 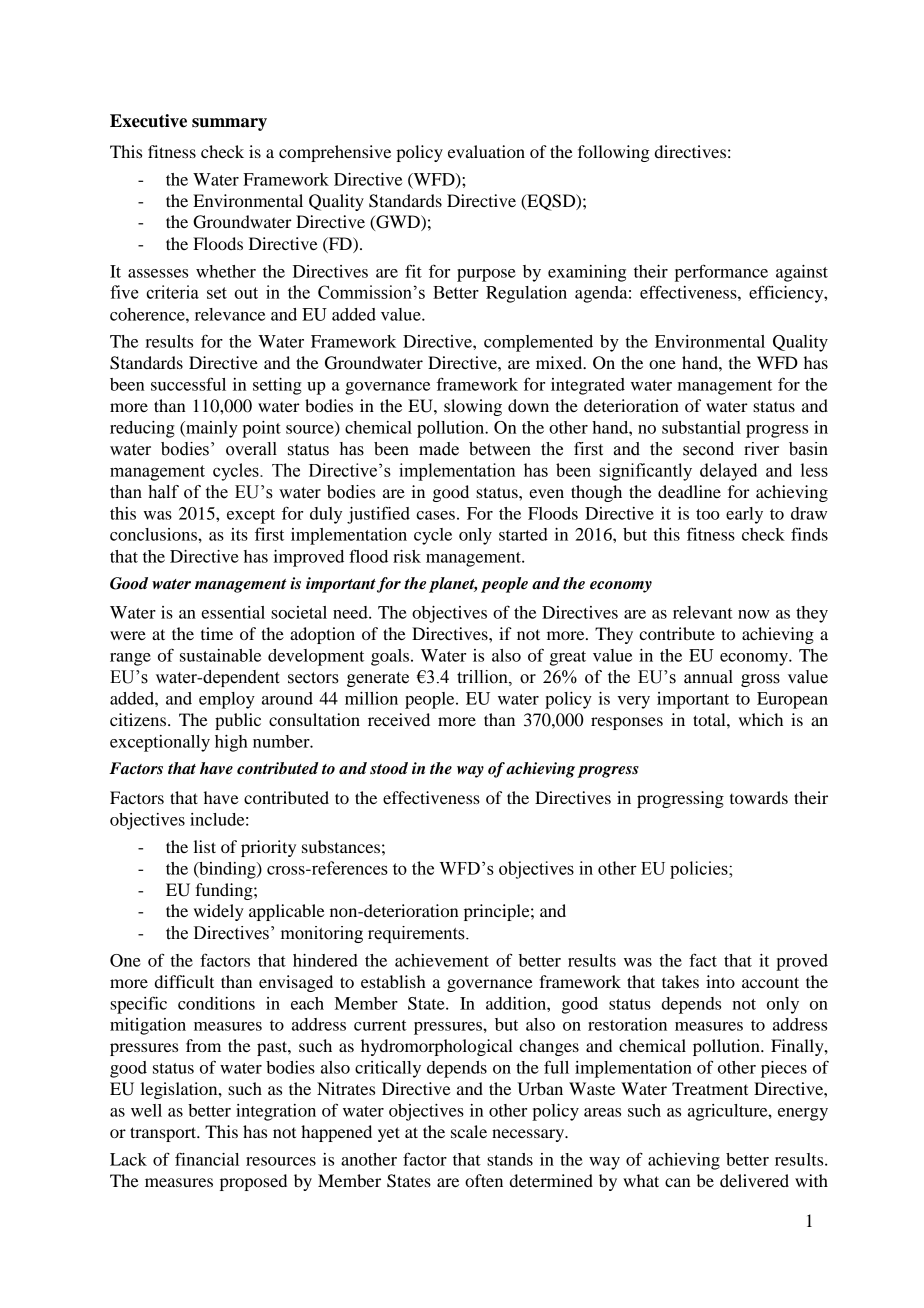 What do you see at coordinates (163, 492) in the image?
I see `half` at bounding box center [163, 492].
